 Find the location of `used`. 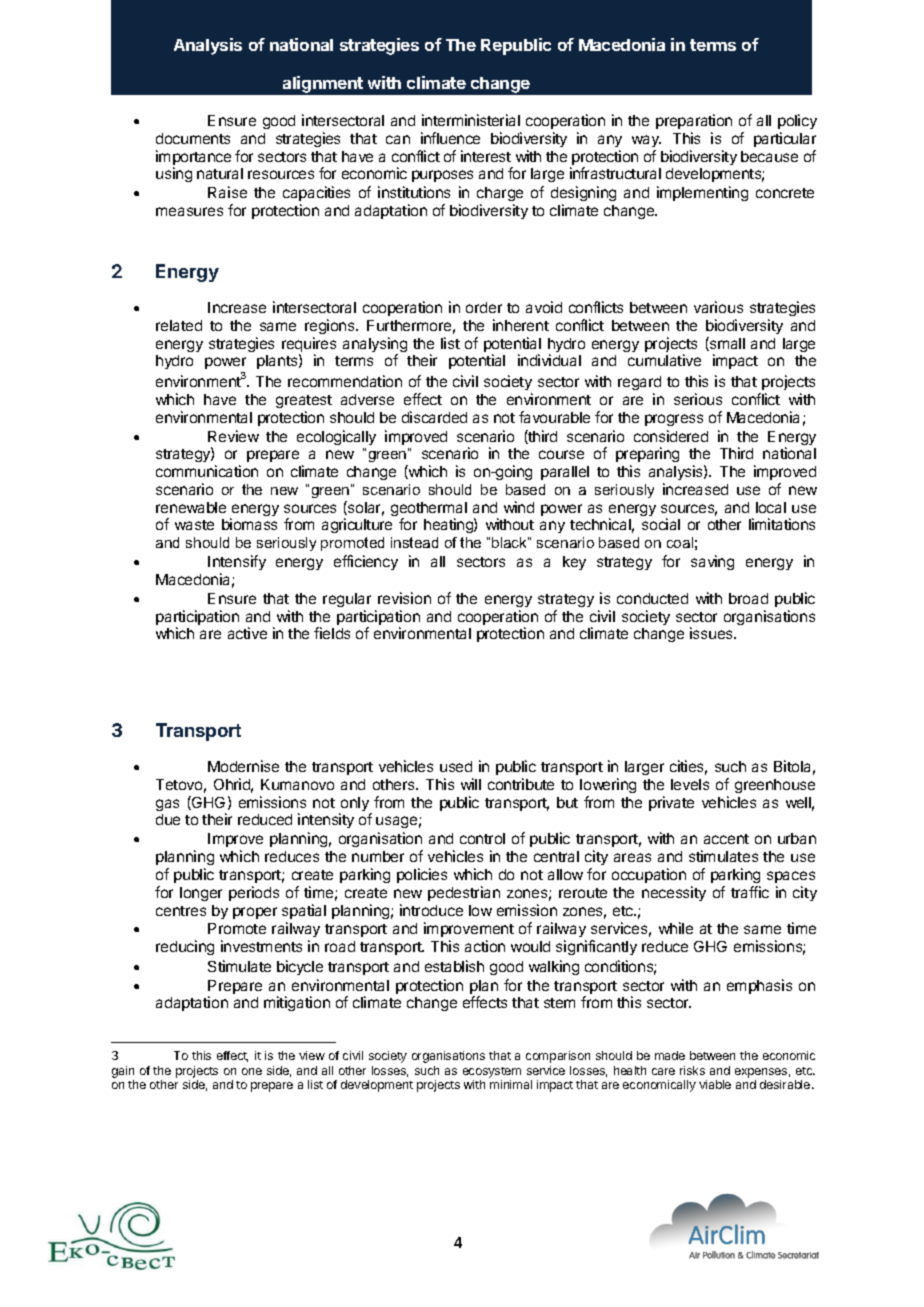

used is located at coordinates (456, 766).
